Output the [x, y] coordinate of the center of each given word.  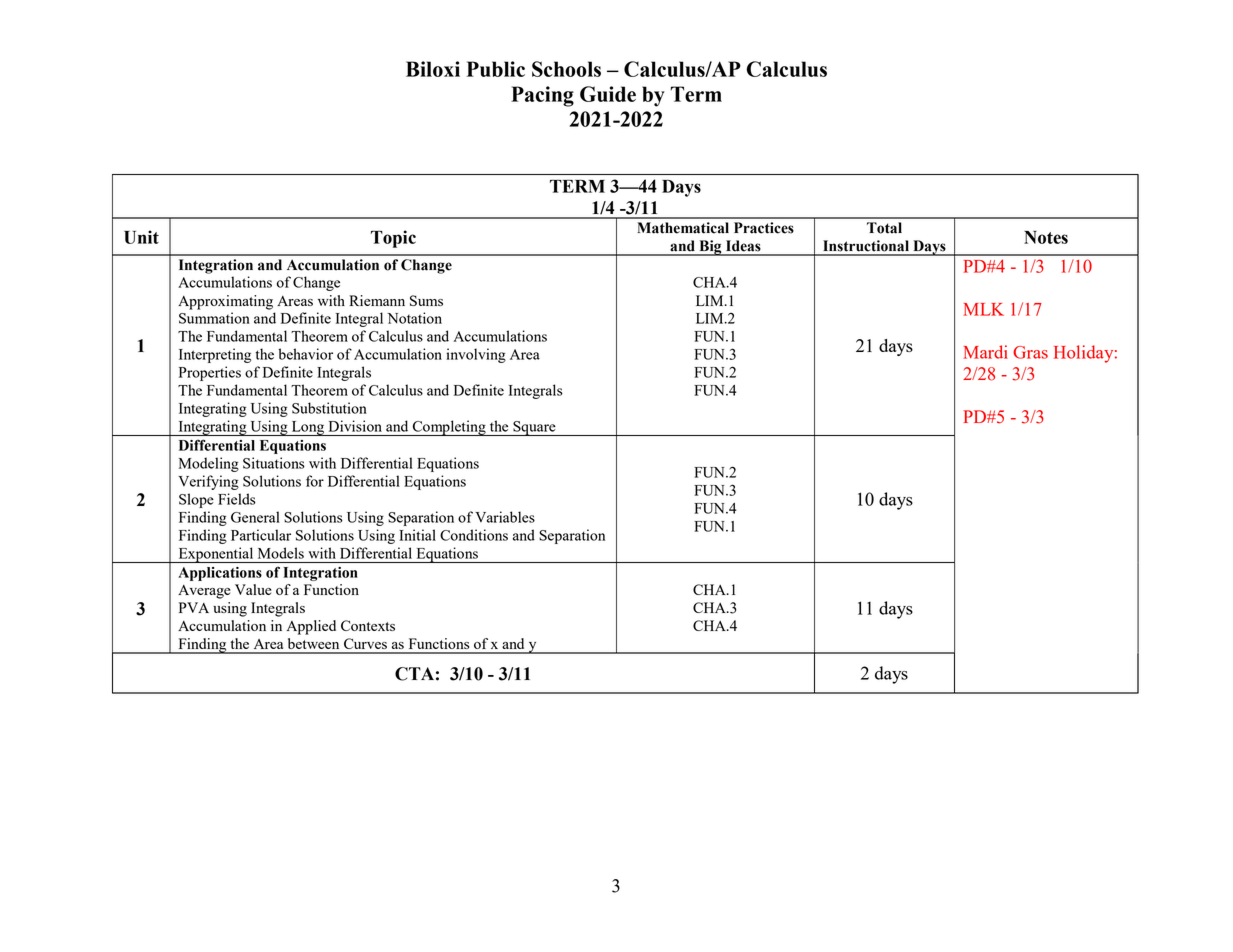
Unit [141, 237]
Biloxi [433, 69]
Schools [566, 69]
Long [307, 428]
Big [710, 248]
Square [534, 428]
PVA [194, 607]
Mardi [985, 352]
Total [884, 228]
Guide [608, 94]
